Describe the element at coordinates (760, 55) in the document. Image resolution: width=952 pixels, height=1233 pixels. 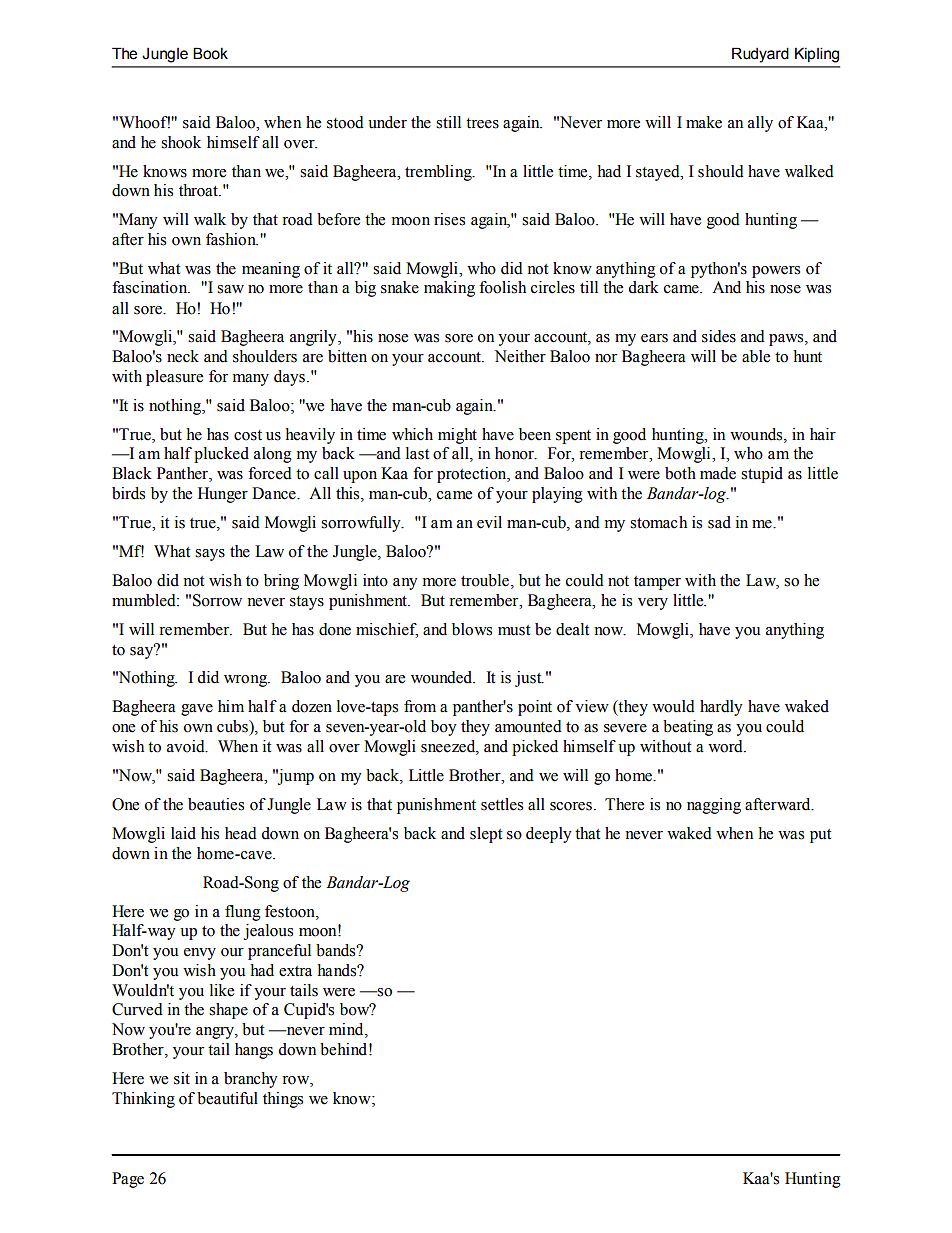
I see `Rudyard` at that location.
